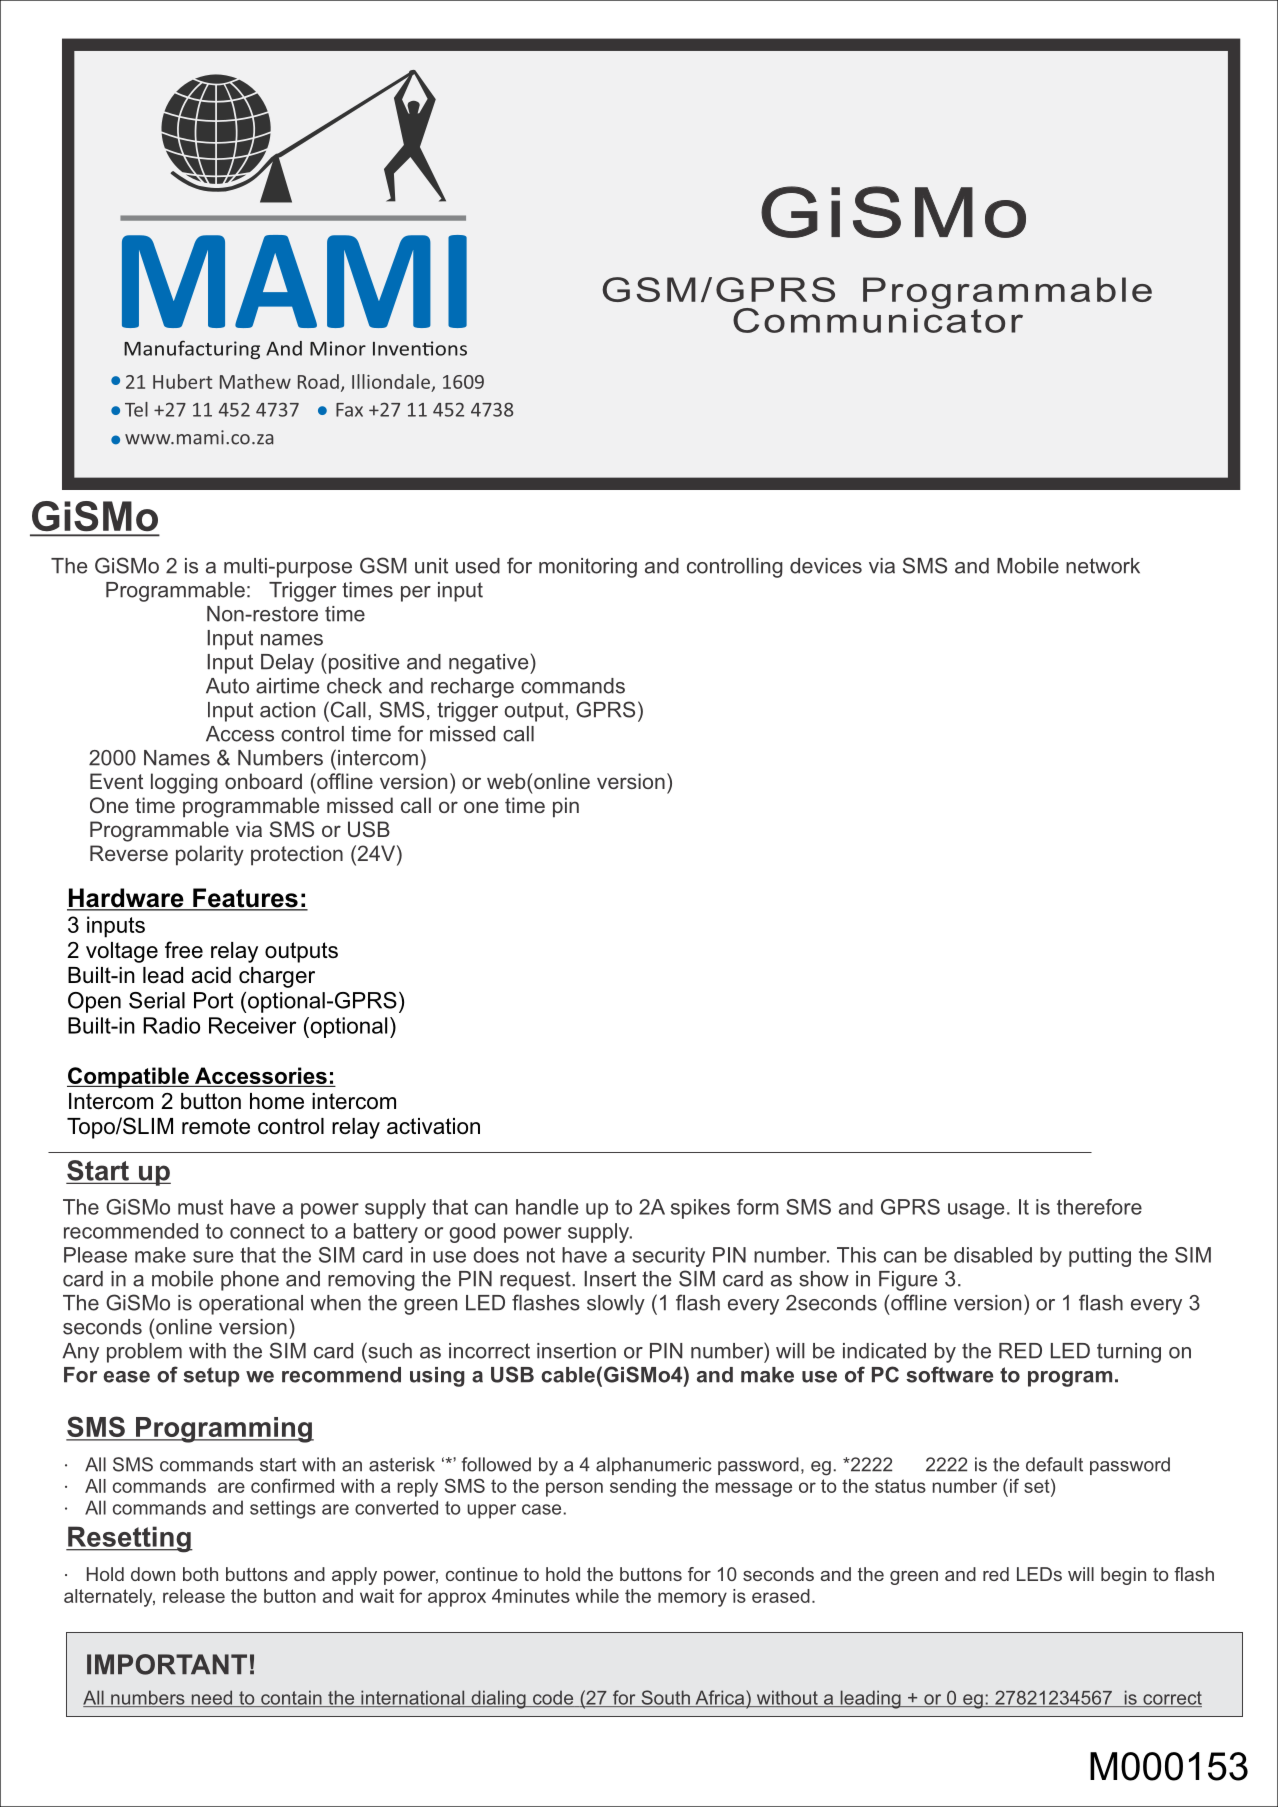 This document has width=1278, height=1807. Describe the element at coordinates (949, 1374) in the document. I see `software` at that location.
